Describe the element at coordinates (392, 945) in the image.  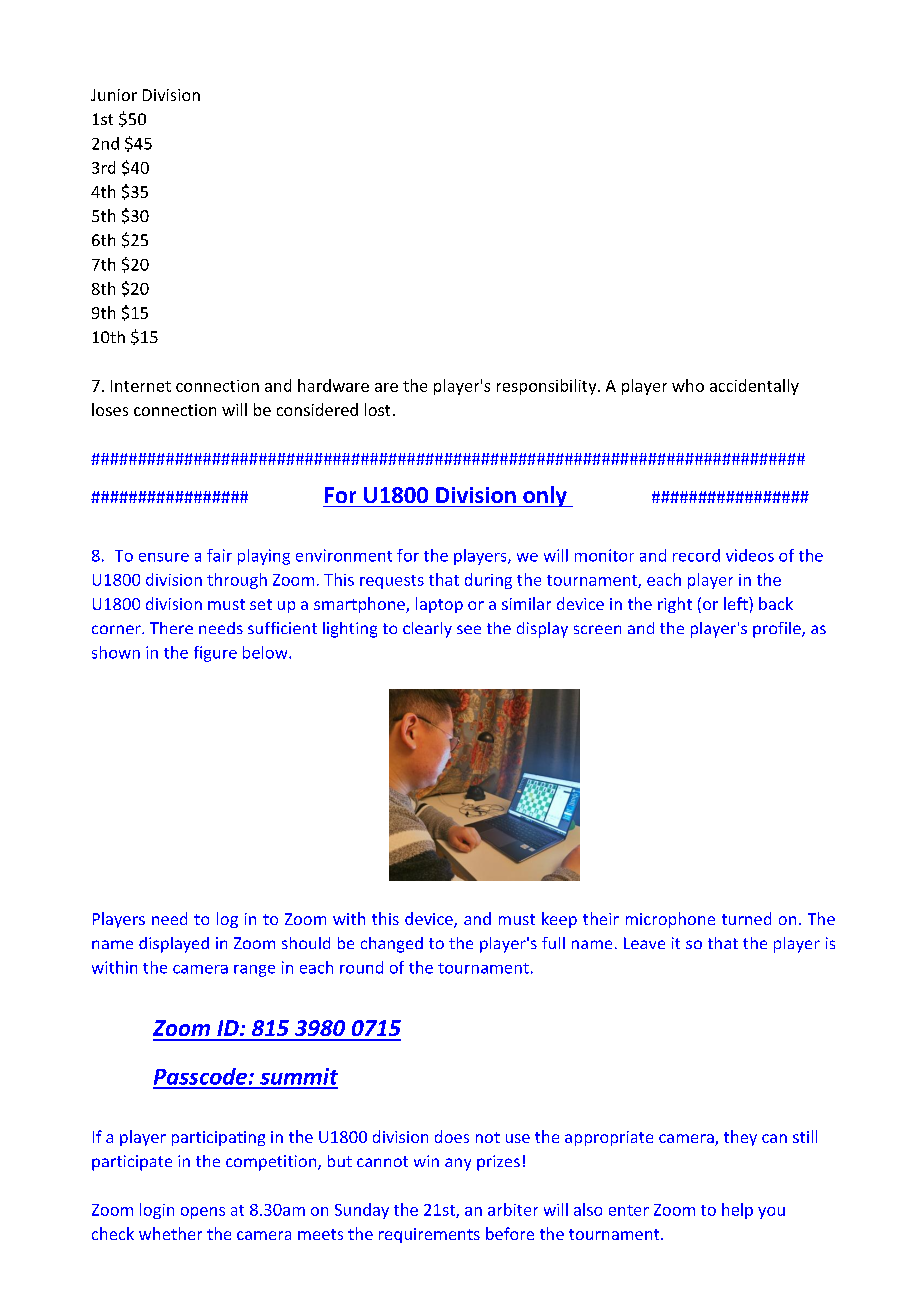
I see `changed` at that location.
